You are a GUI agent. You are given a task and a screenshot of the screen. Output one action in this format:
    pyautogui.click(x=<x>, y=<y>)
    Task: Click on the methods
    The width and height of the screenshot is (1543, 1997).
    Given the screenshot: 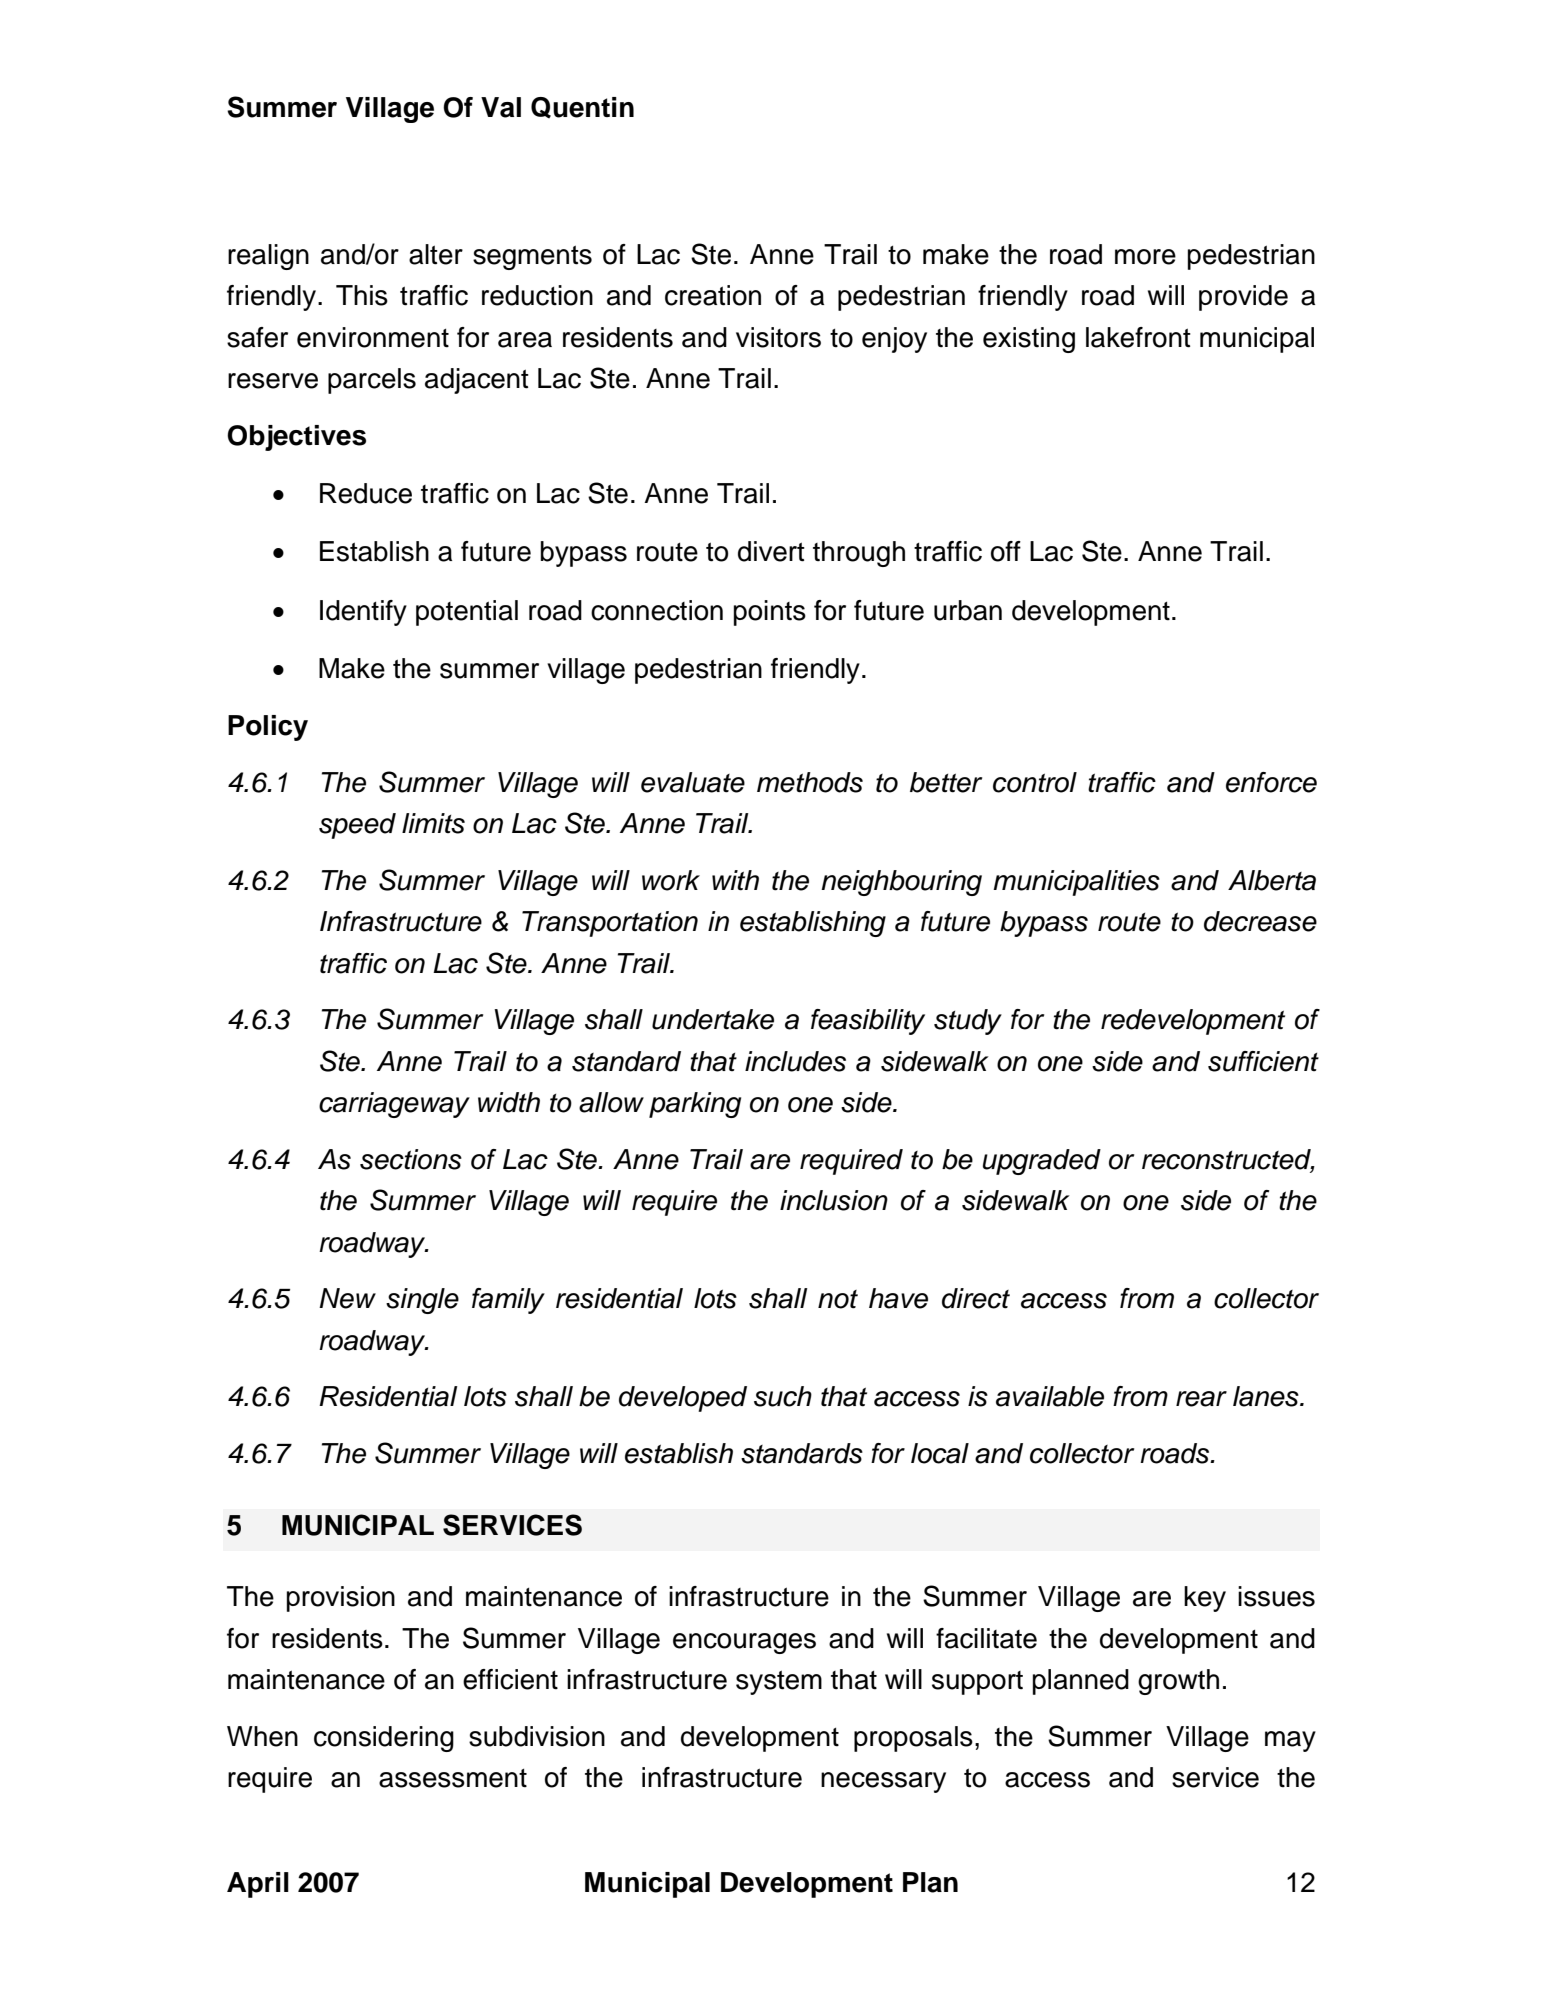 What is the action you would take?
    pyautogui.click(x=810, y=782)
